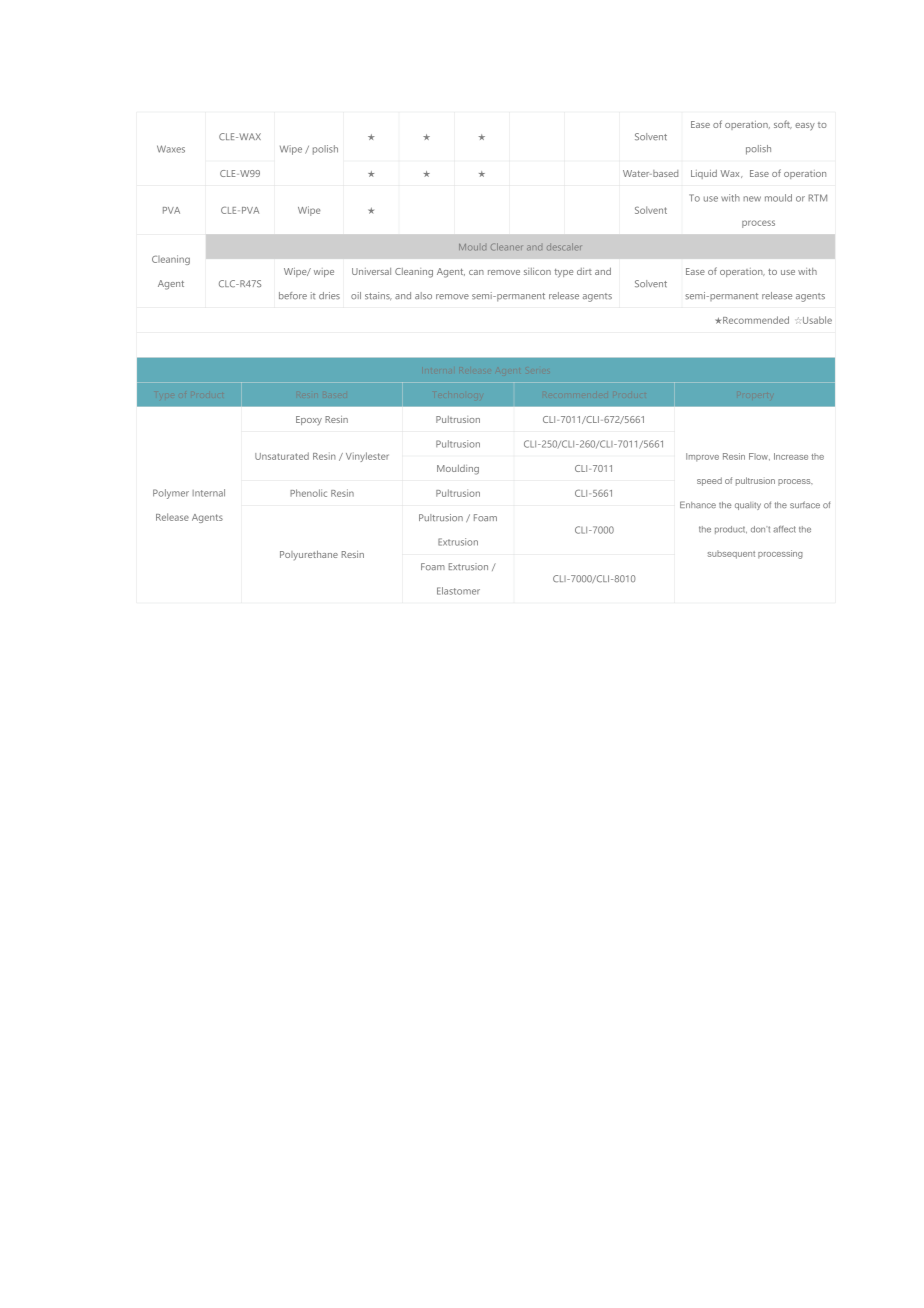 Image resolution: width=924 pixels, height=1308 pixels. What do you see at coordinates (817, 320) in the screenshot?
I see `Usable` at bounding box center [817, 320].
